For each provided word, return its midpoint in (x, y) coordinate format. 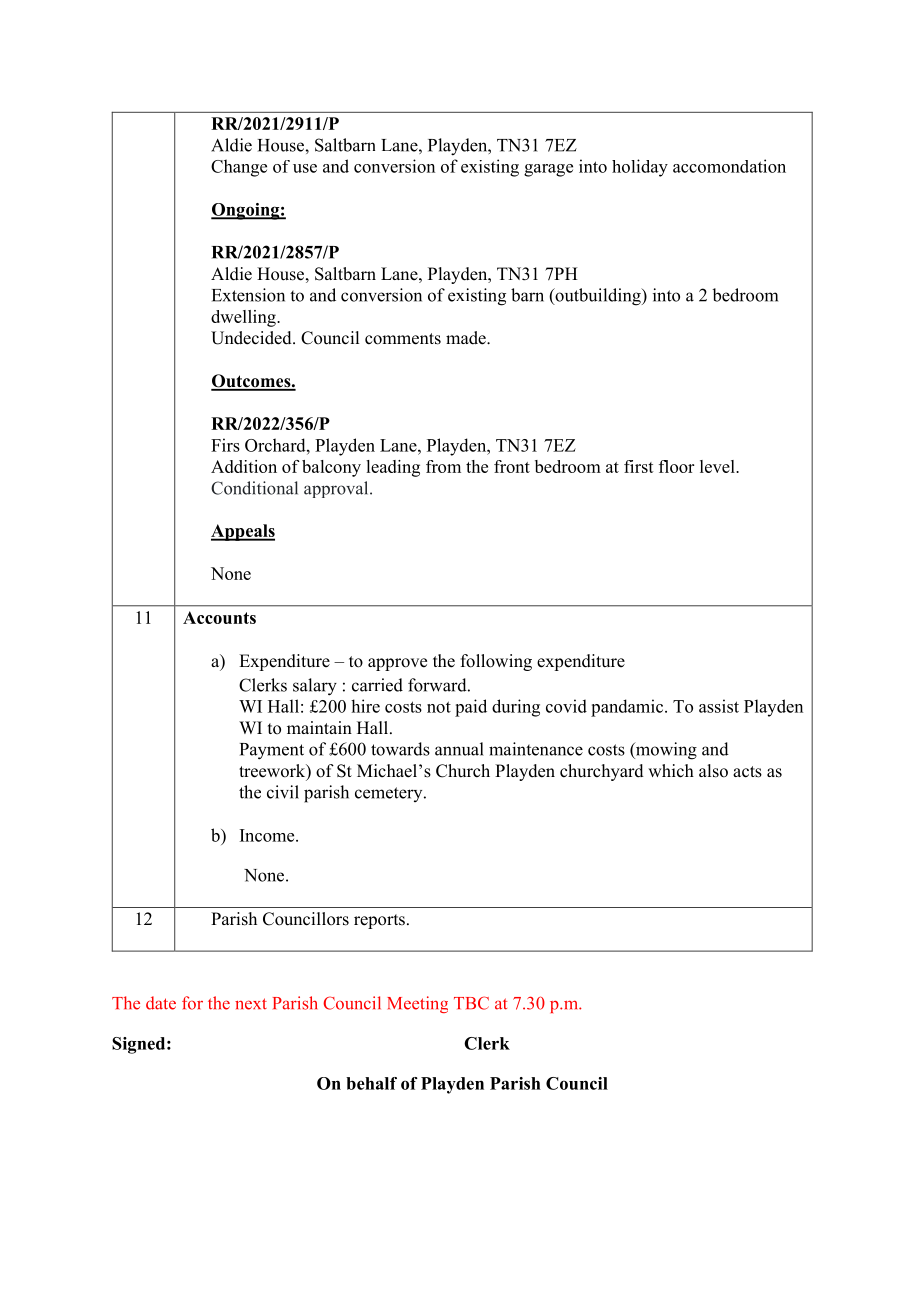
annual (459, 749)
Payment (272, 751)
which (671, 771)
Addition (244, 466)
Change (239, 168)
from (443, 466)
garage (548, 170)
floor (676, 466)
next (251, 1004)
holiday (640, 168)
